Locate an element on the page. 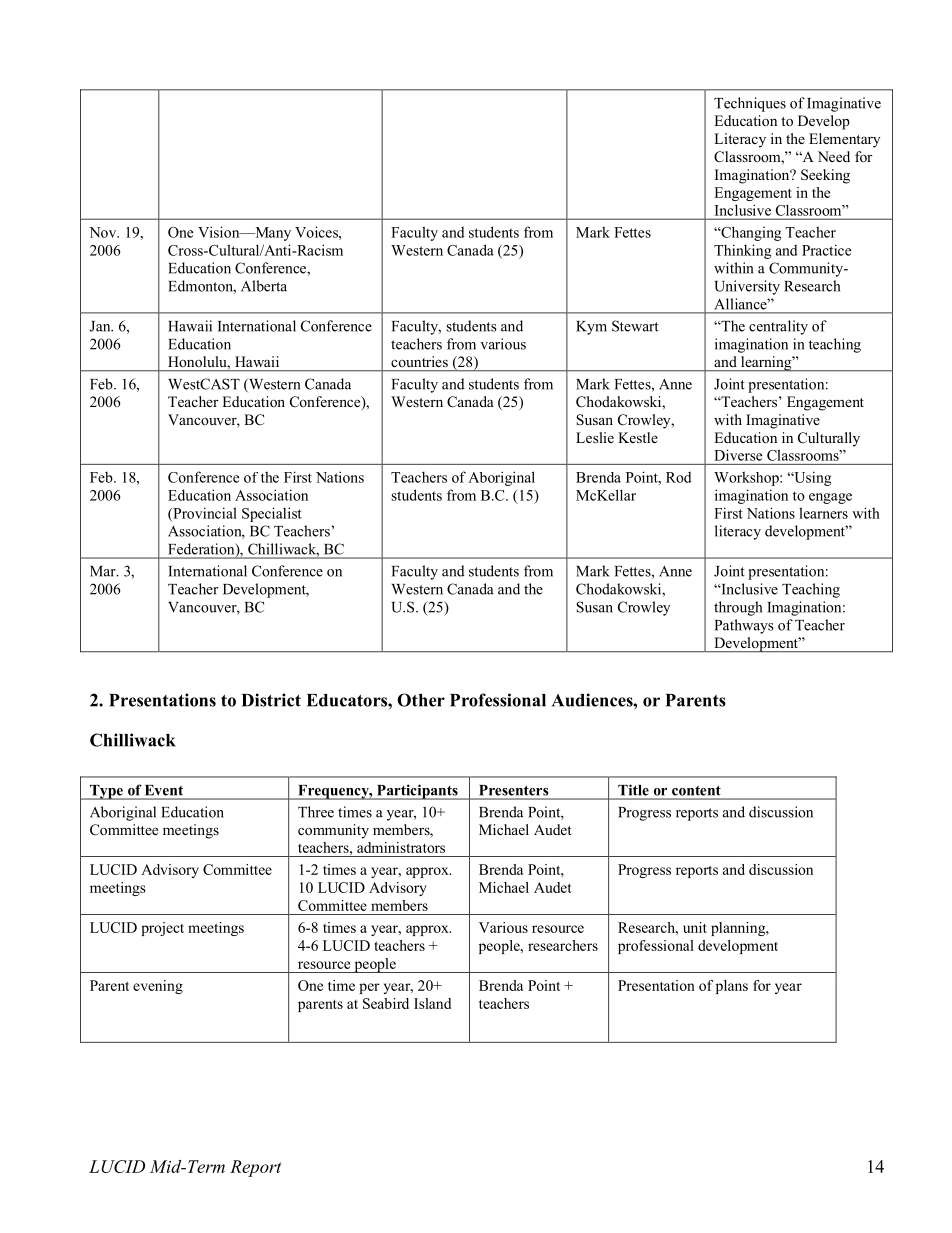 This image has height=1233, width=952. Leslie is located at coordinates (595, 437).
